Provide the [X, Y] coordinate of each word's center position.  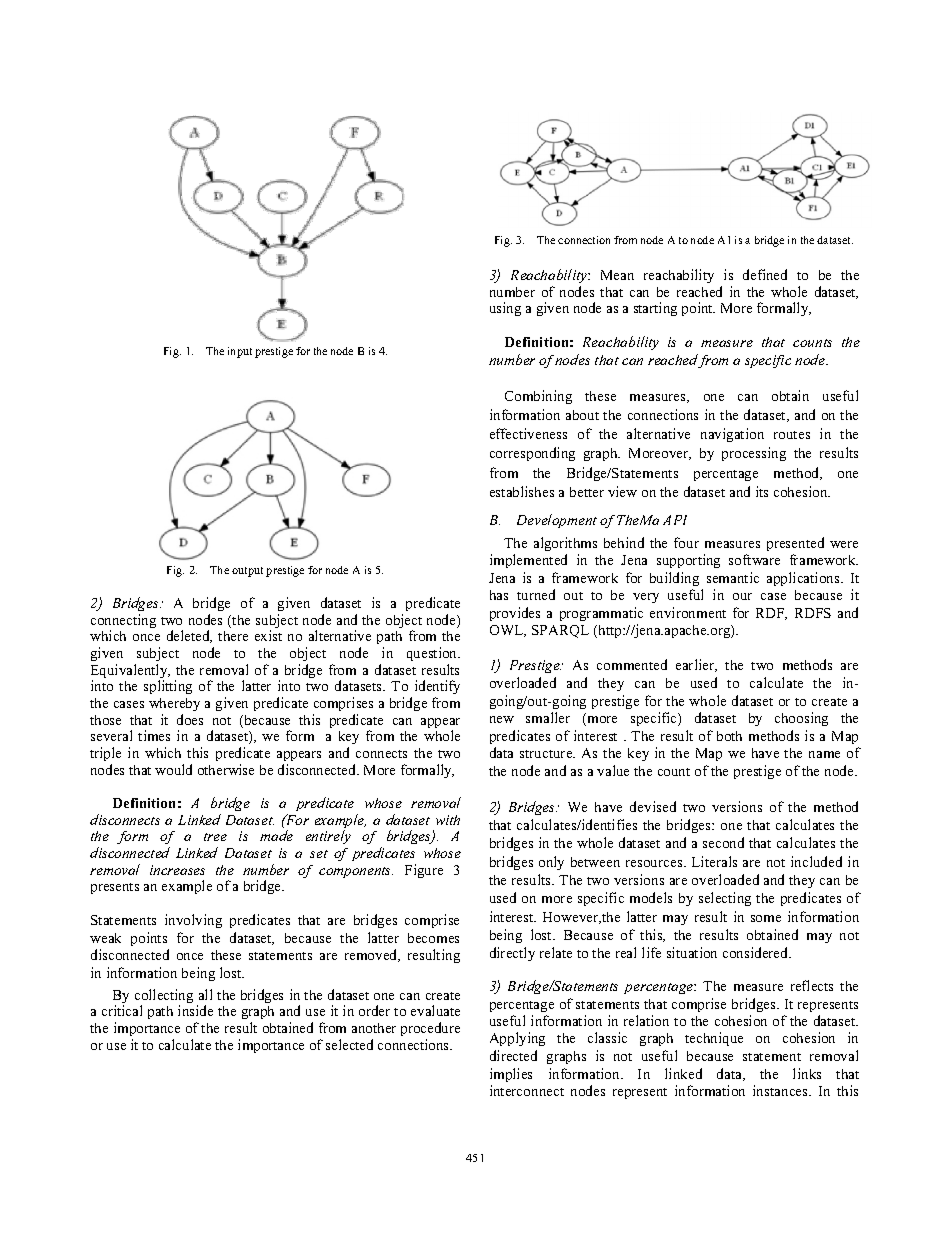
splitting [168, 687]
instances [781, 1090]
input [240, 352]
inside [195, 1010]
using [505, 309]
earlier [696, 665]
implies [511, 1075]
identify [437, 689]
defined [765, 274]
